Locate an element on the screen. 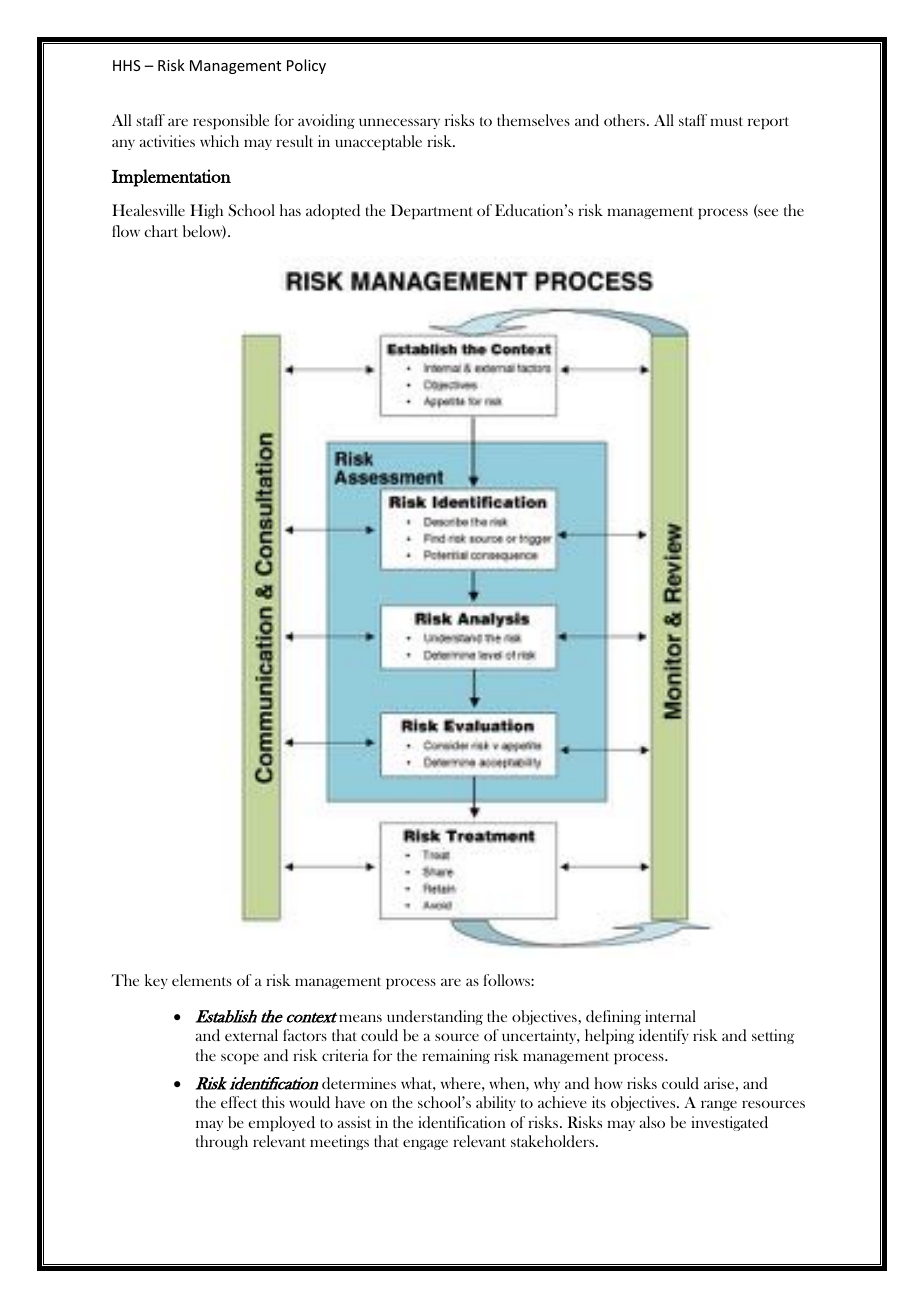  report is located at coordinates (768, 123).
